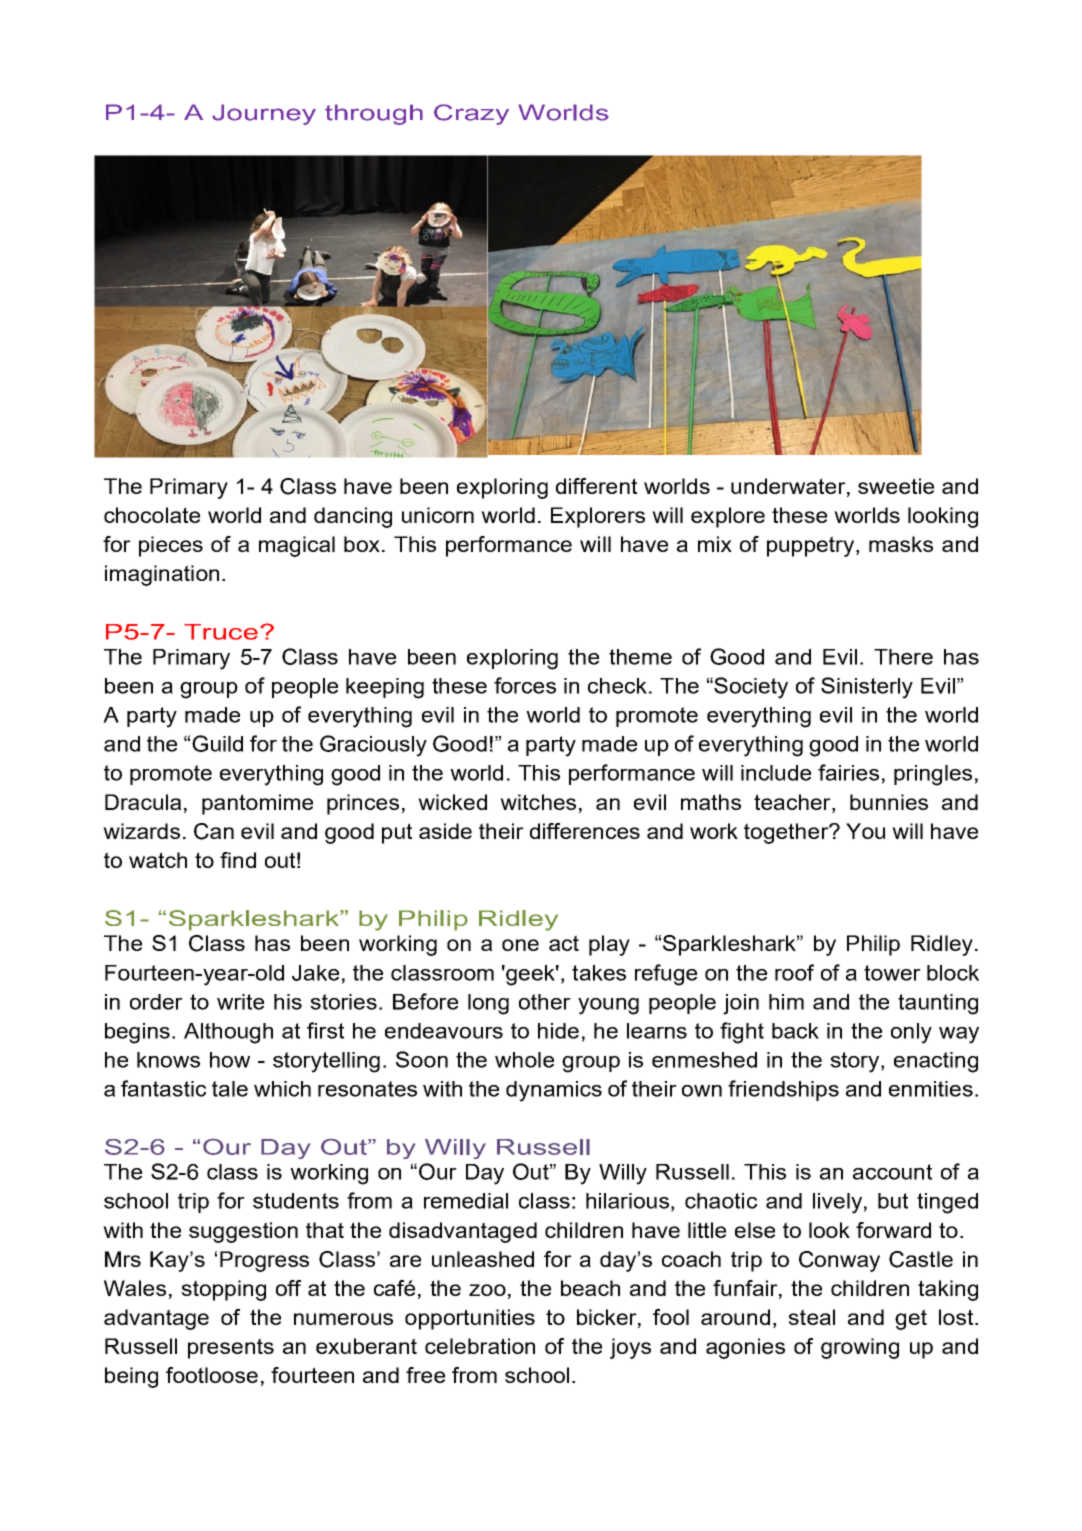 The width and height of the image is (1082, 1531). Describe the element at coordinates (240, 1002) in the image. I see `write` at that location.
